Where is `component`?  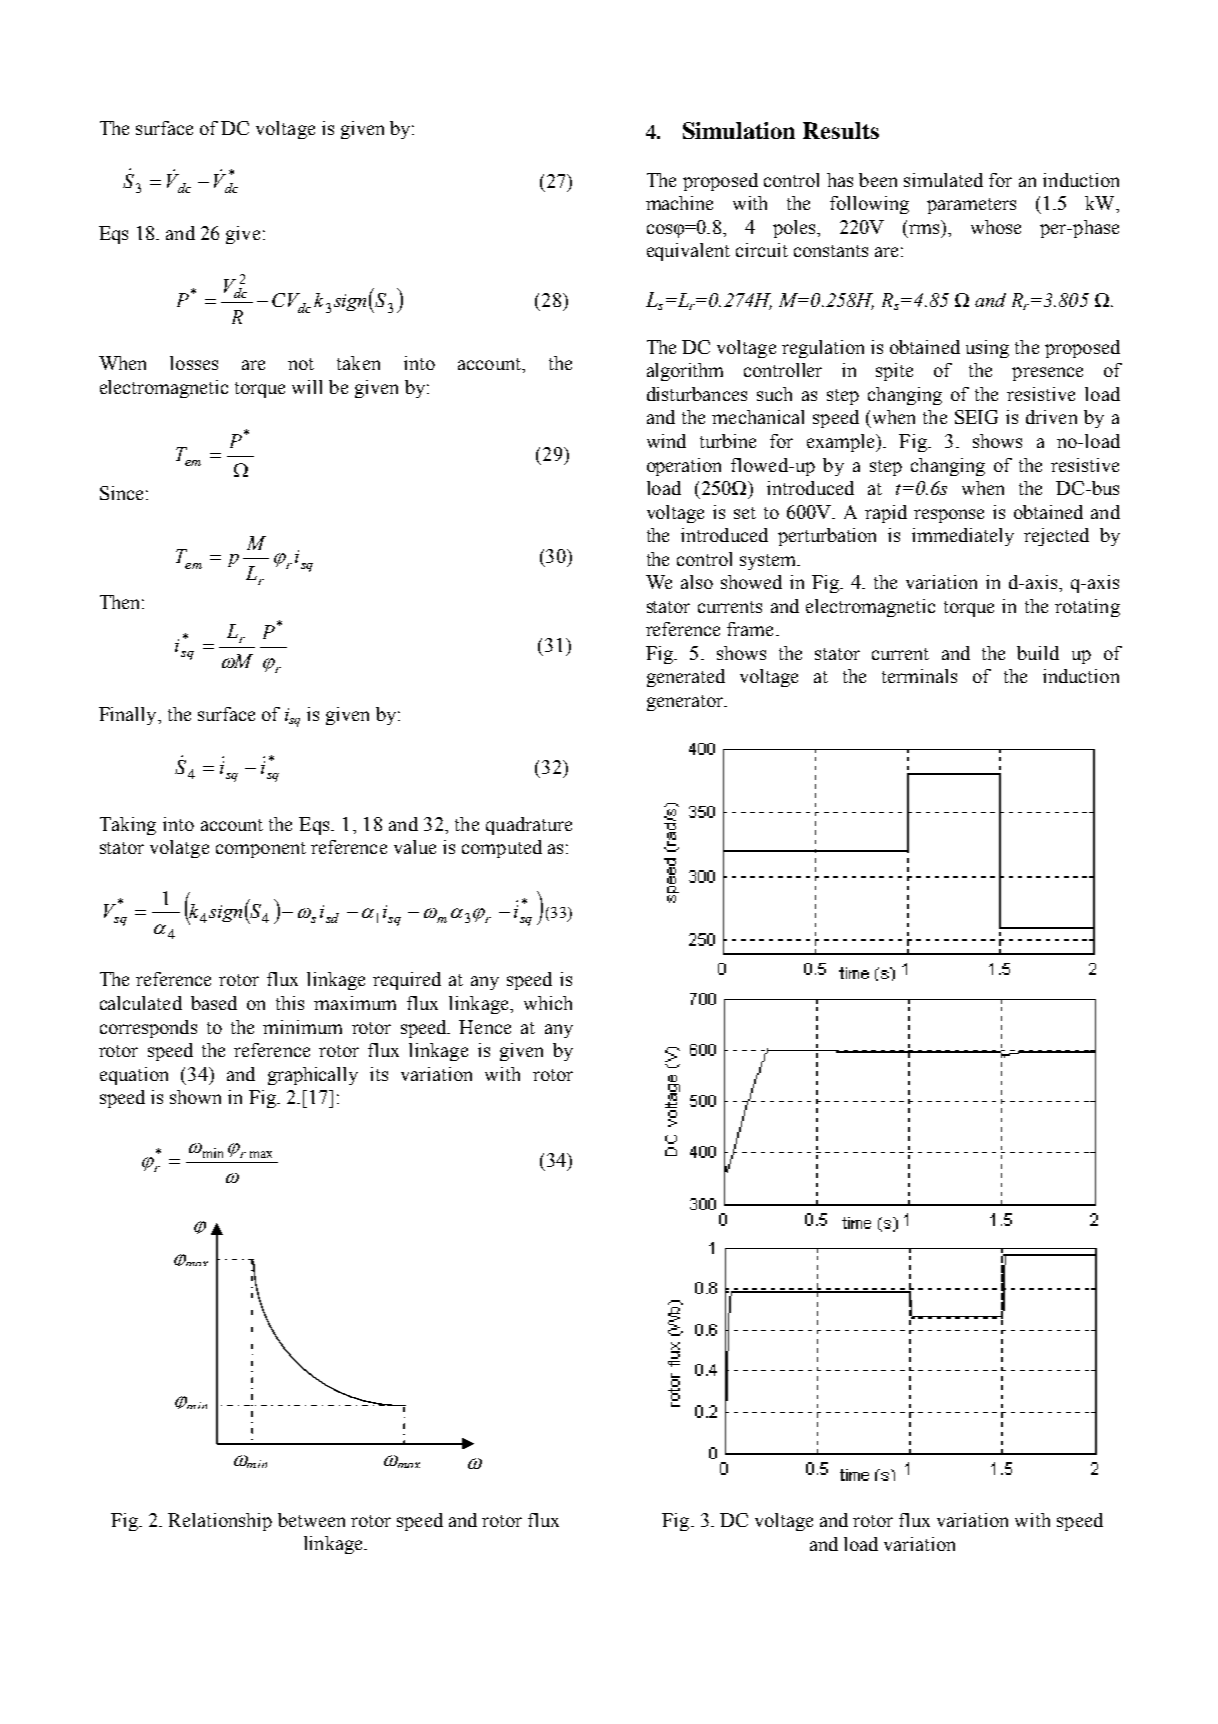
component is located at coordinates (261, 850).
